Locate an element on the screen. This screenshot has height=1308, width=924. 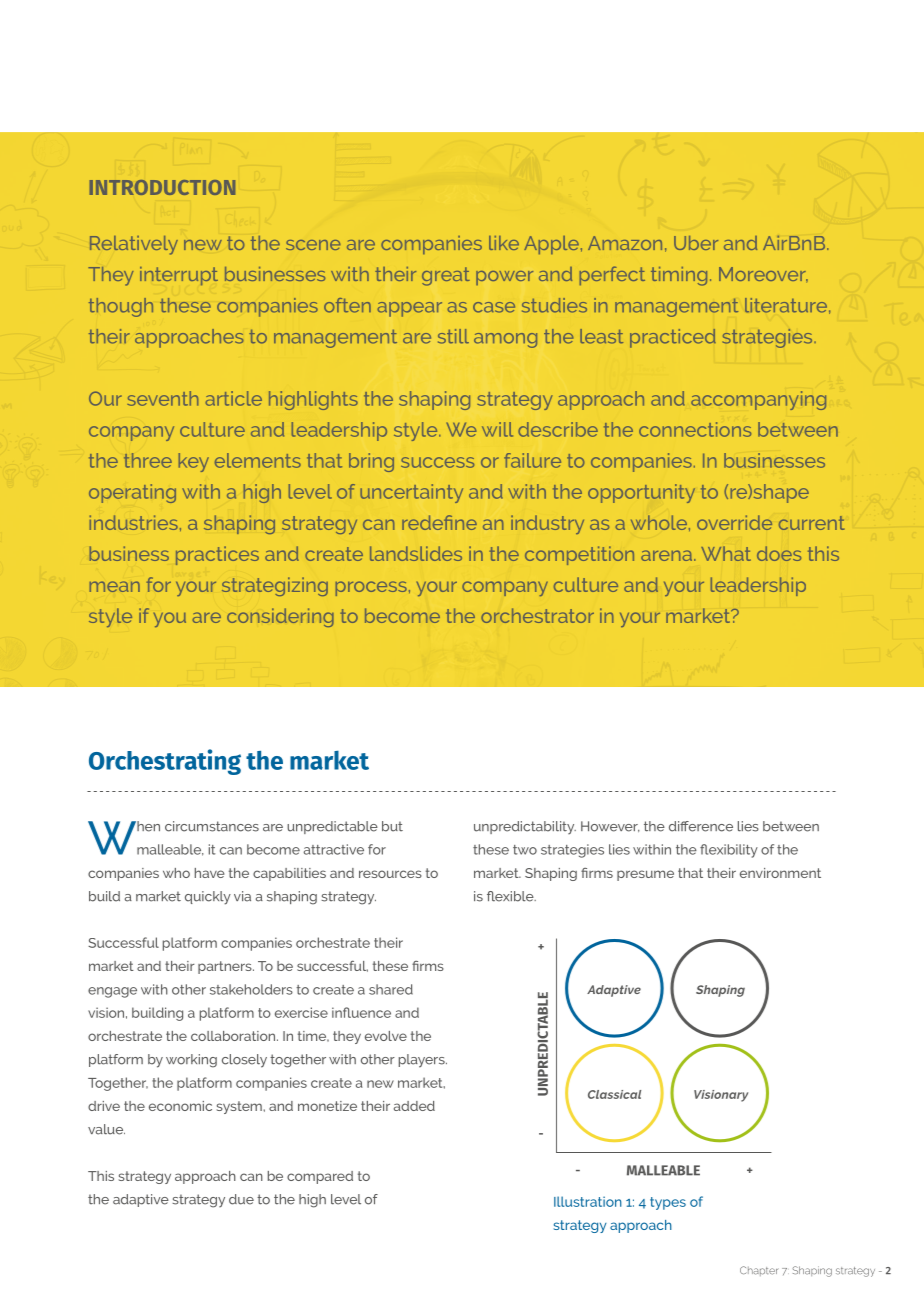
INTRODUCTION is located at coordinates (162, 187).
